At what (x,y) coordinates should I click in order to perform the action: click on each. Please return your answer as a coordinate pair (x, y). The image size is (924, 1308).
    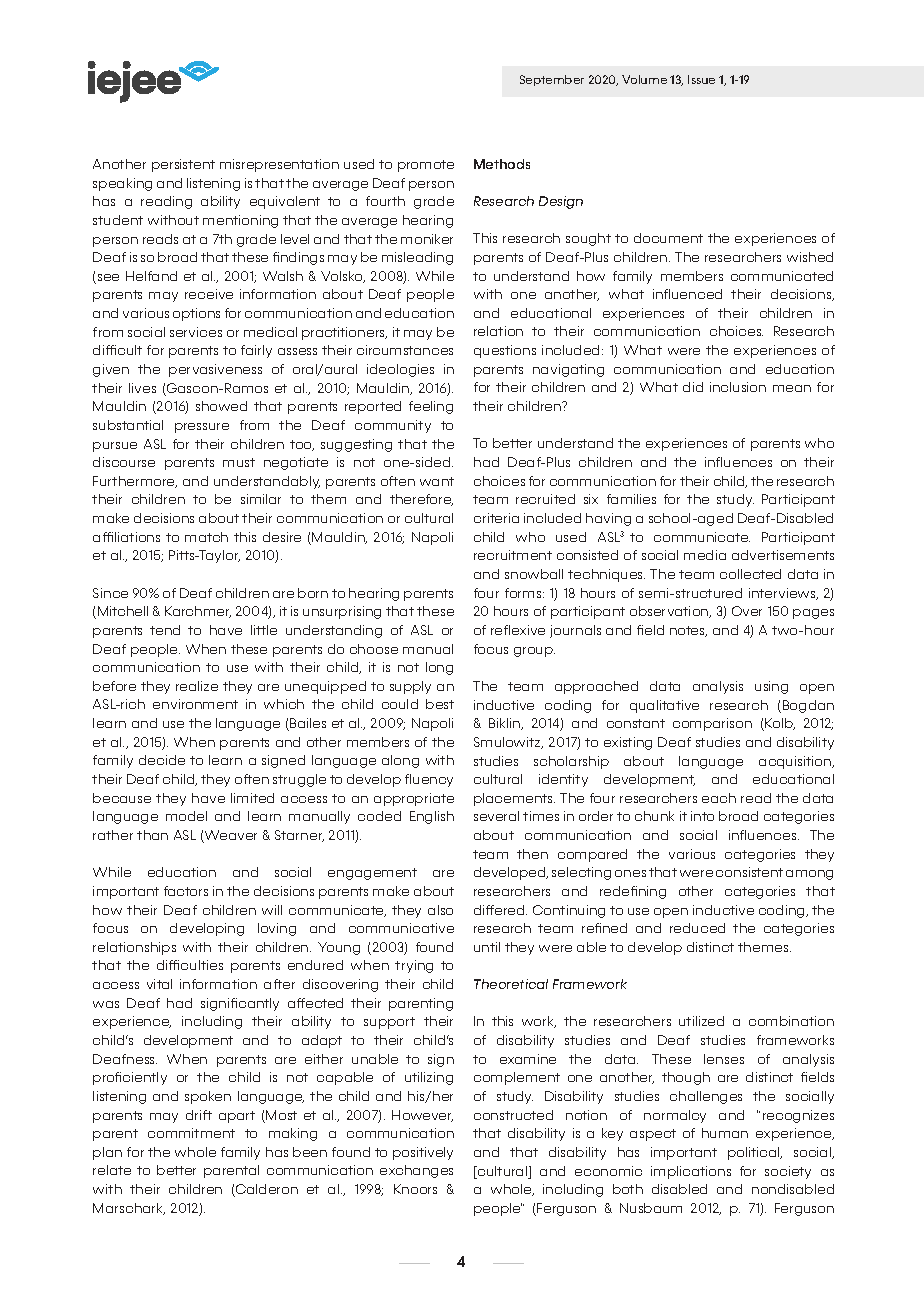
    Looking at the image, I should click on (719, 798).
